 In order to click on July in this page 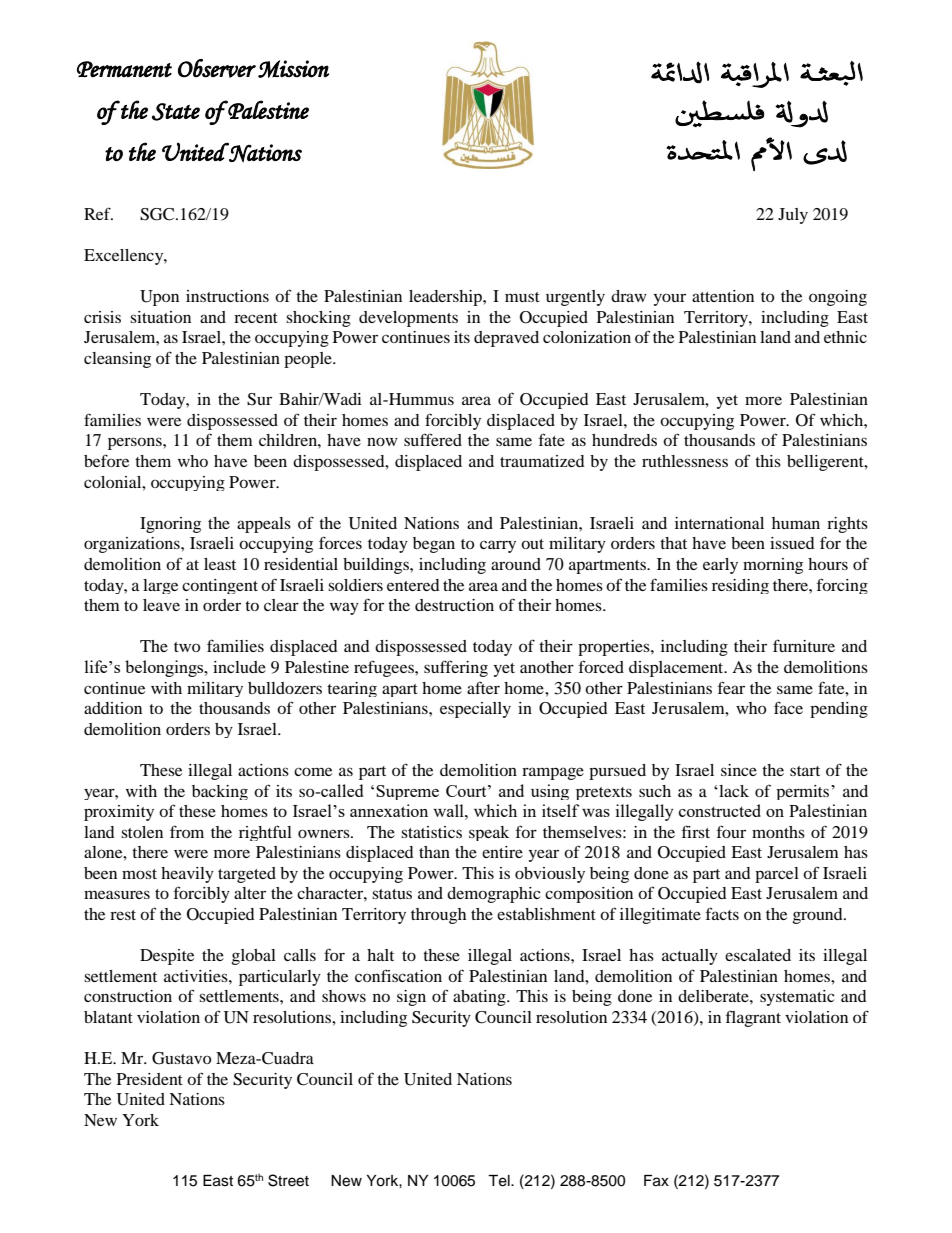, I will do `click(793, 216)`.
